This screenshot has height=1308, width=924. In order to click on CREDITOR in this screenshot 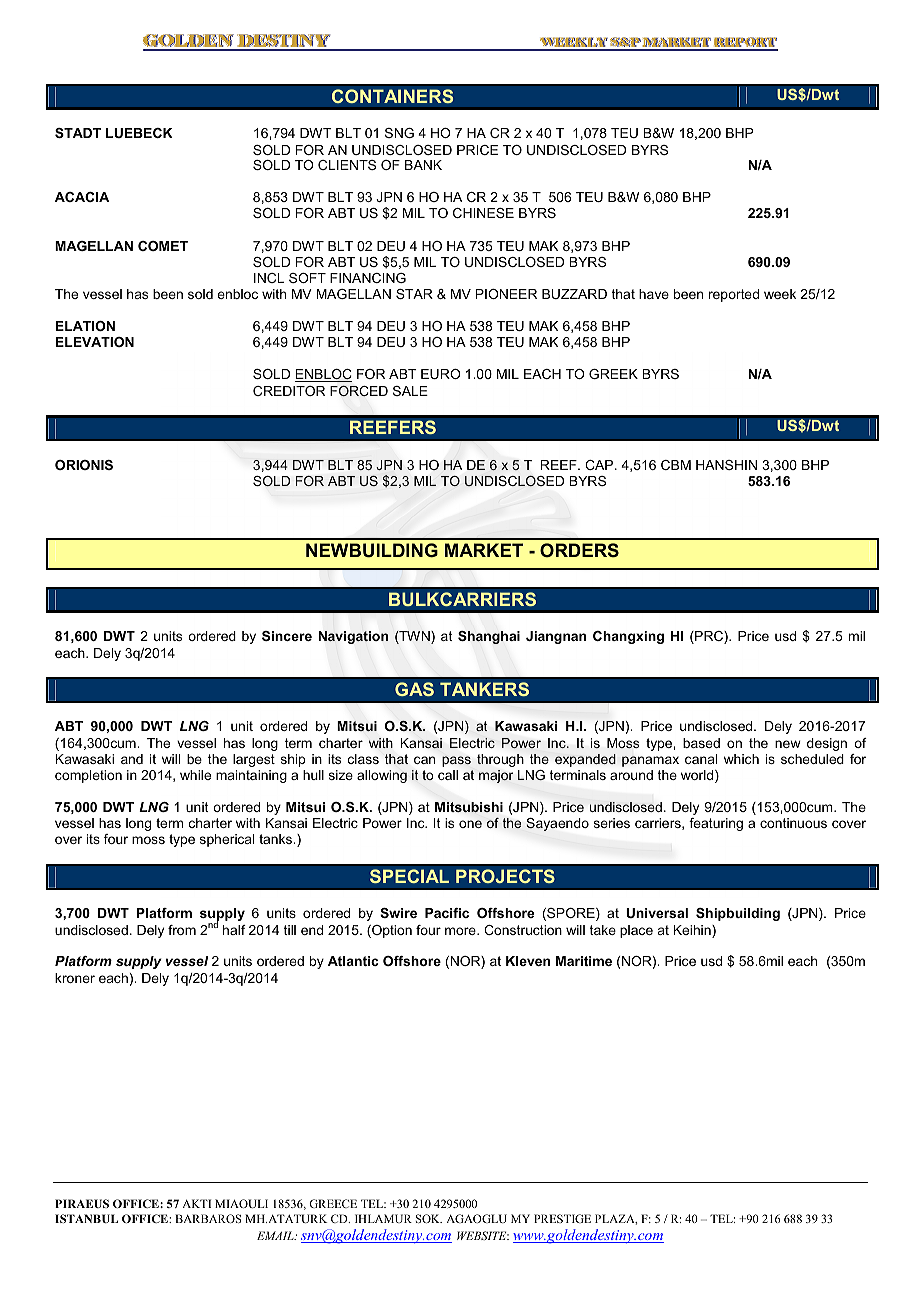, I will do `click(289, 391)`.
